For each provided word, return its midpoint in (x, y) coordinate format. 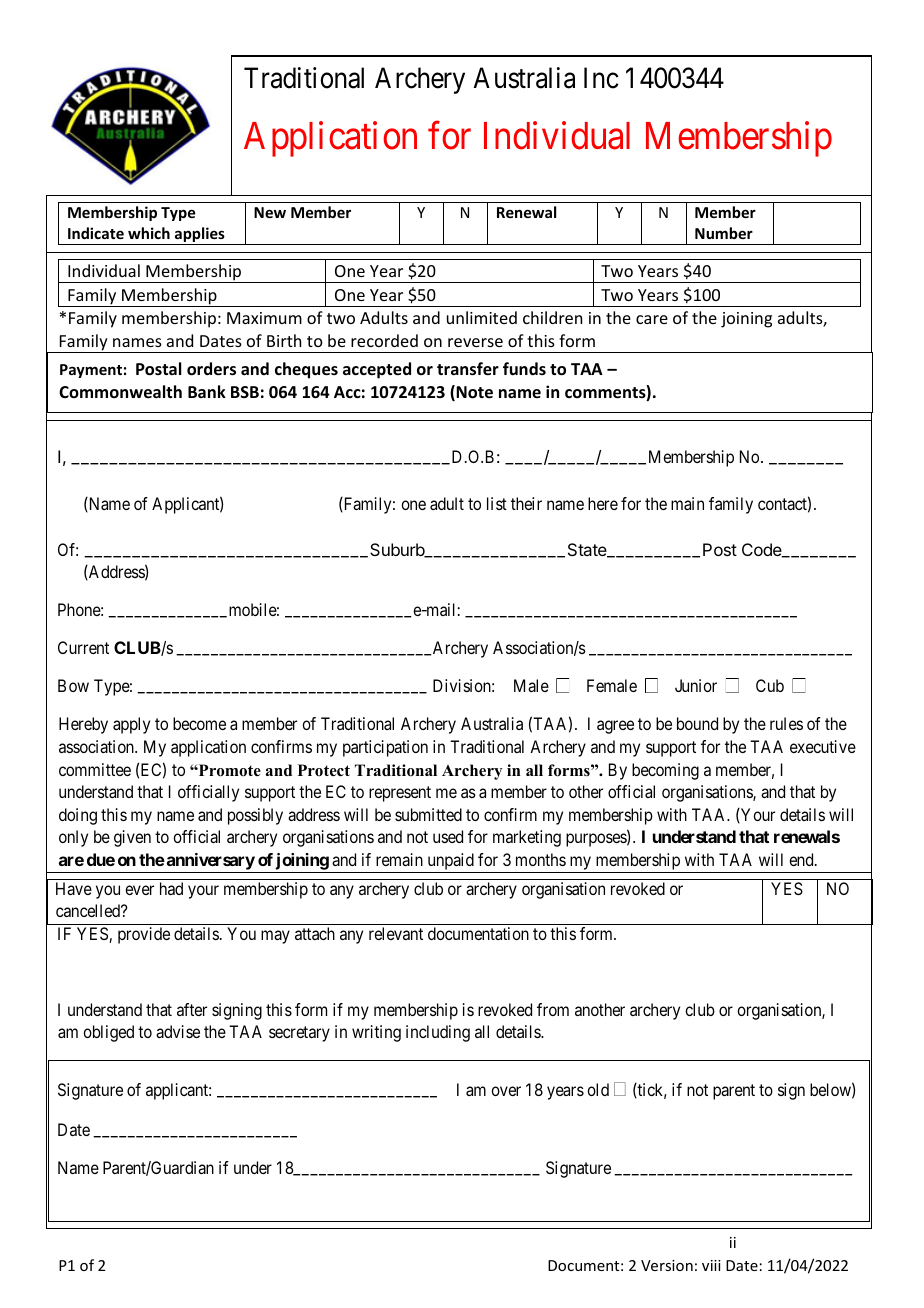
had (171, 888)
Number (724, 233)
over (506, 1091)
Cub (770, 685)
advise (178, 1031)
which (149, 233)
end (802, 859)
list (497, 503)
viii (711, 1265)
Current (83, 647)
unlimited (482, 317)
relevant (396, 933)
